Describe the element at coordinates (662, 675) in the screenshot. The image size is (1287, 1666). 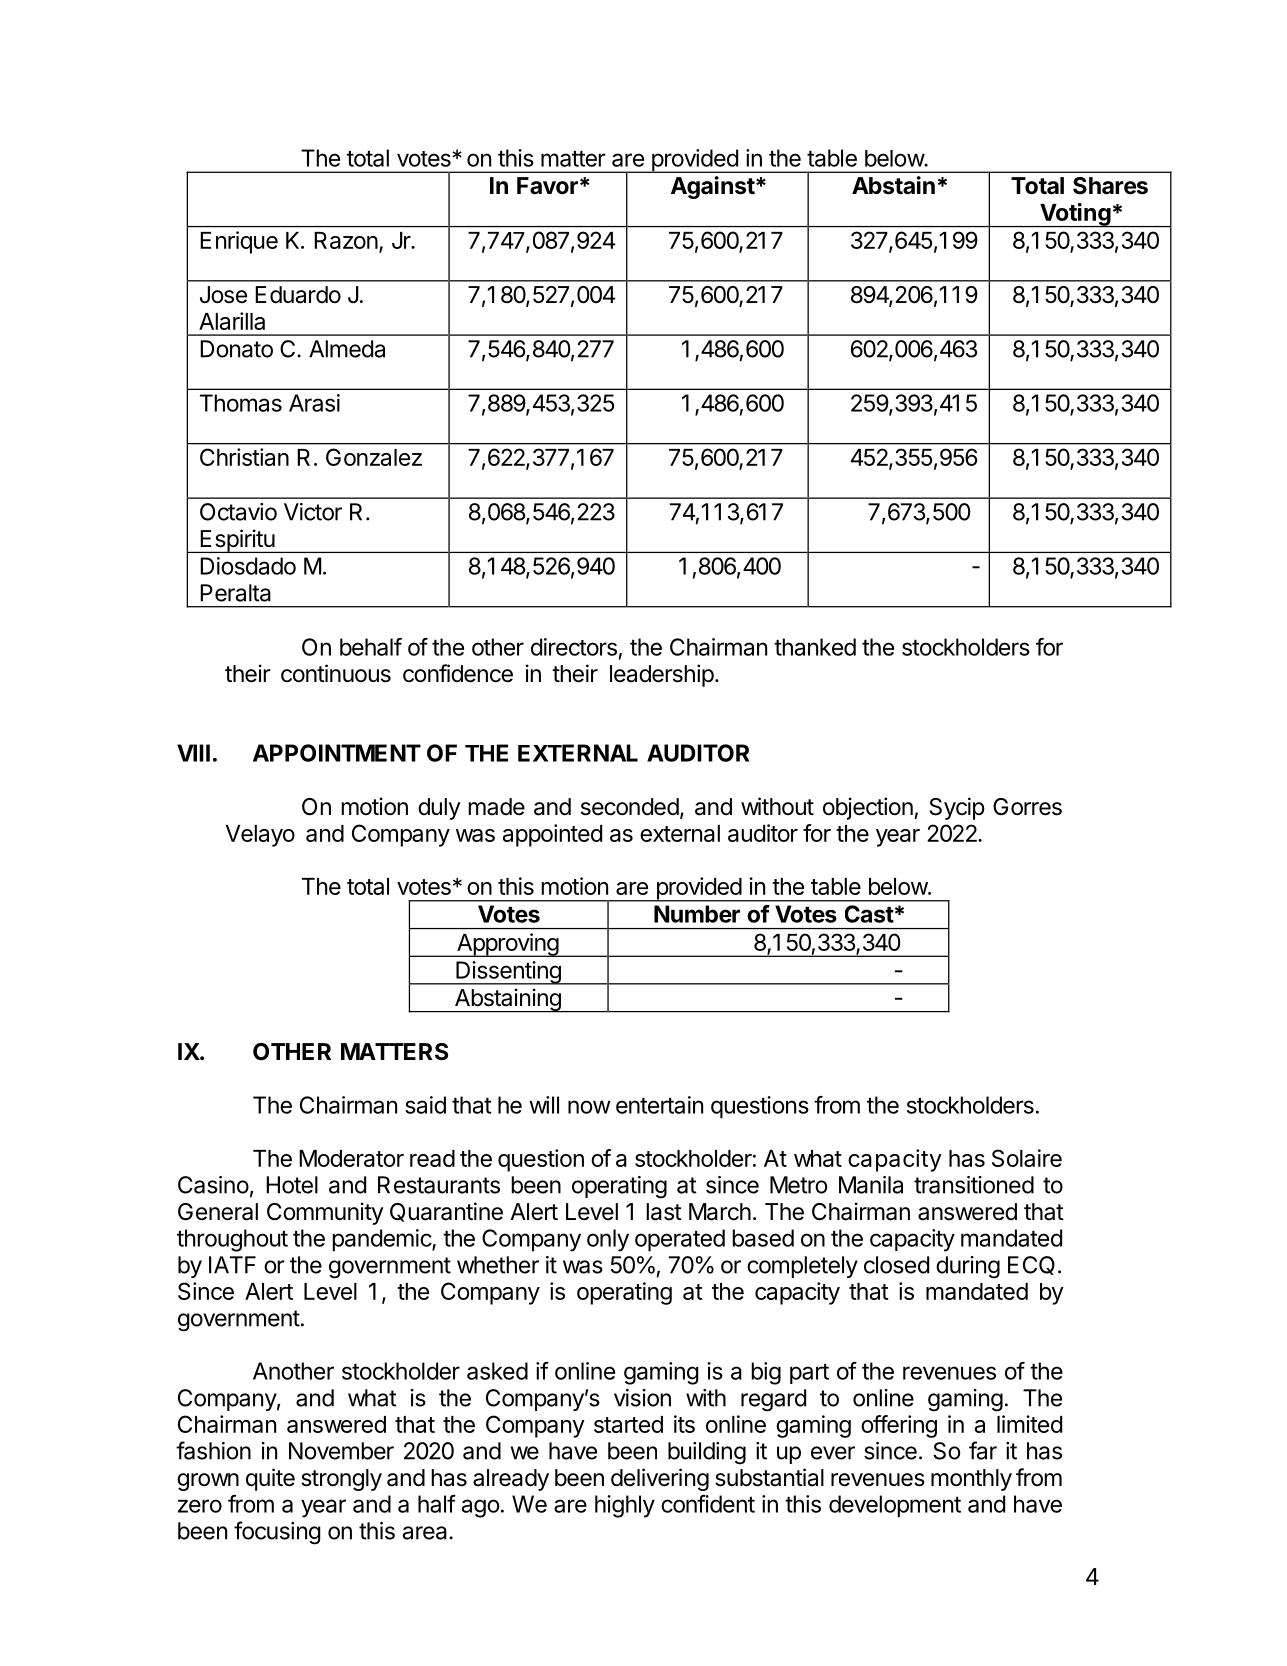
I see `leadership` at that location.
